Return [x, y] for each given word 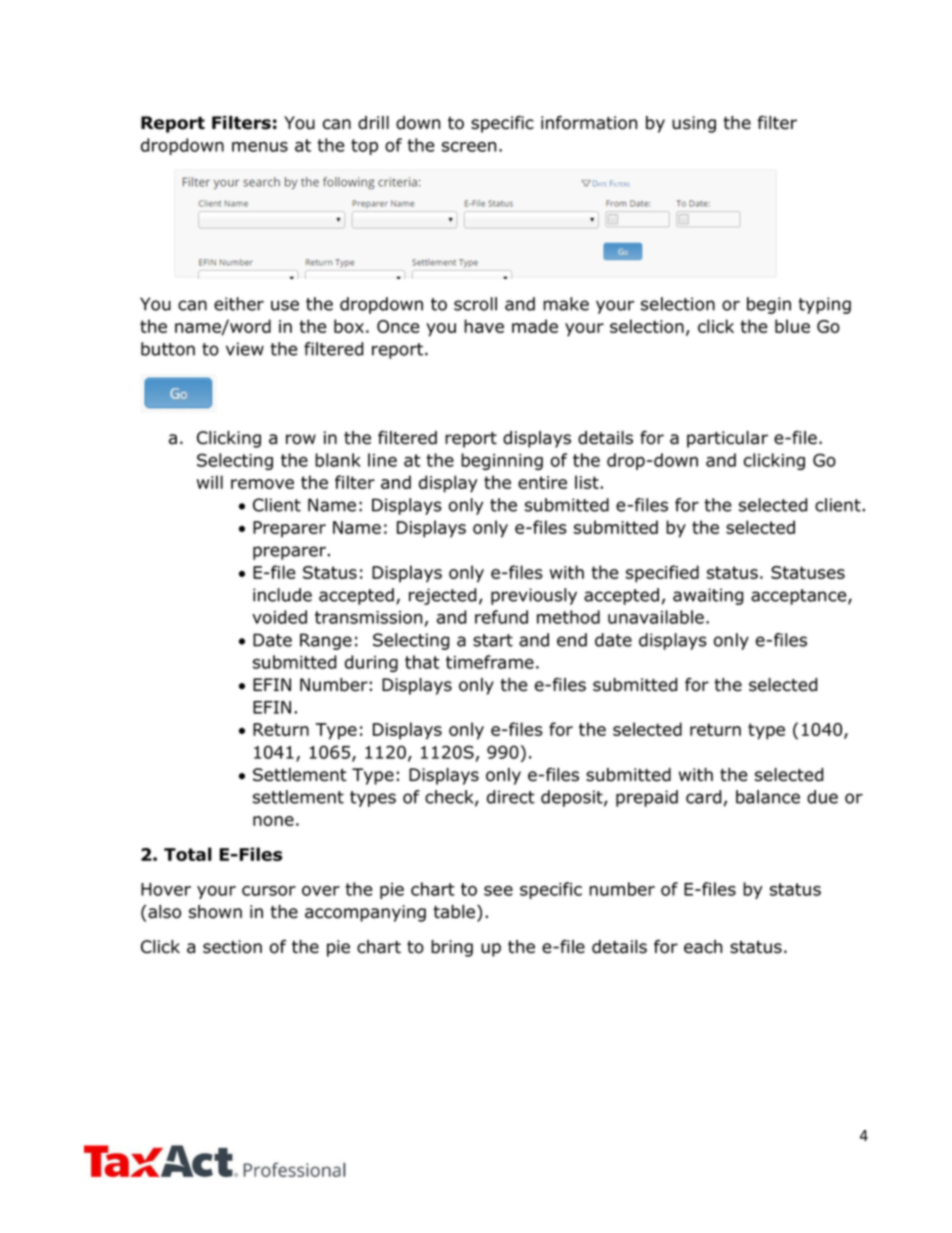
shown [215, 912]
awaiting [708, 596]
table [455, 913]
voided [279, 617]
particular [727, 439]
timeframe [490, 662]
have [484, 326]
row [301, 439]
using [694, 124]
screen [469, 147]
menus [260, 147]
